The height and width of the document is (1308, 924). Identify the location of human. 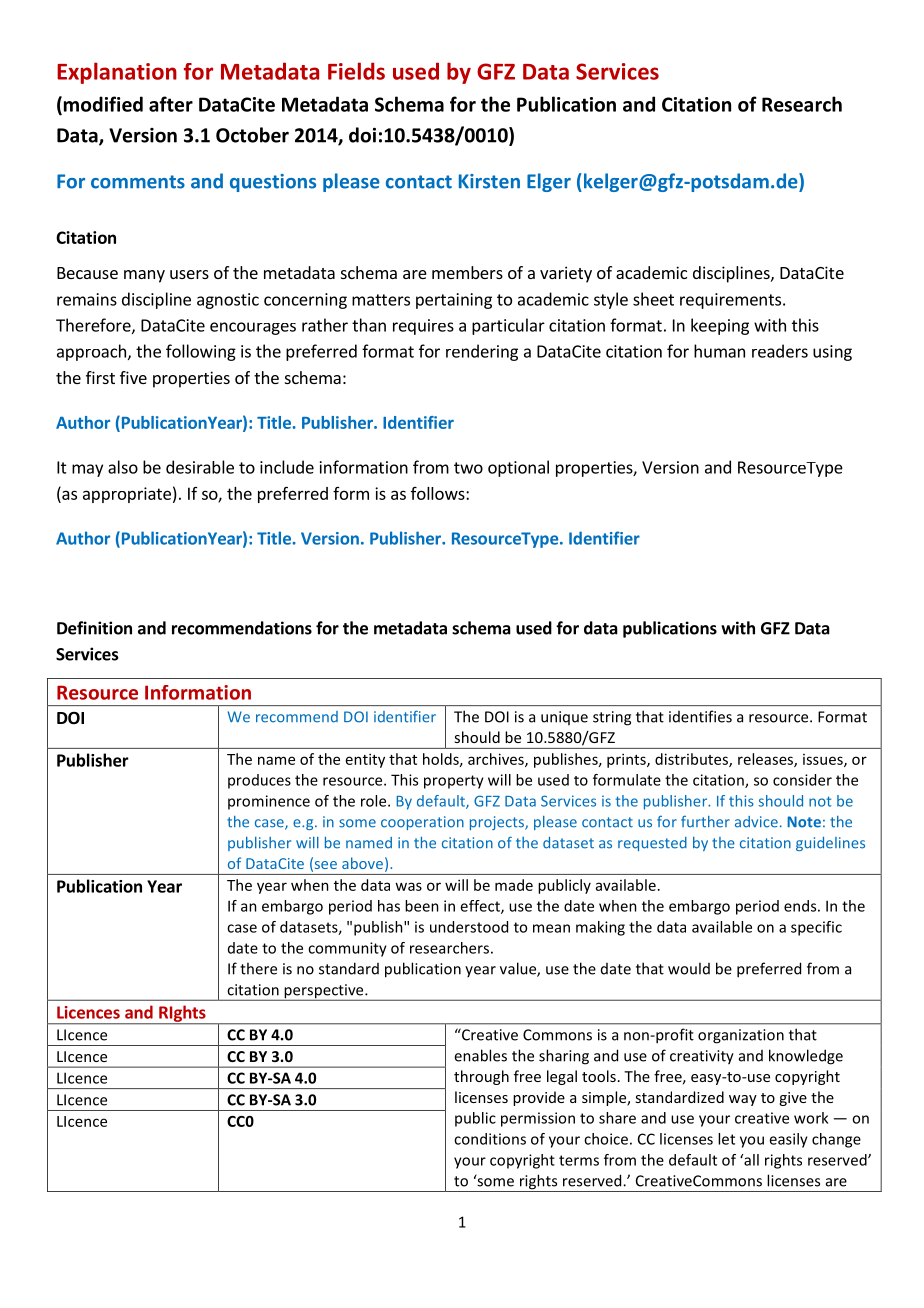
(719, 351).
